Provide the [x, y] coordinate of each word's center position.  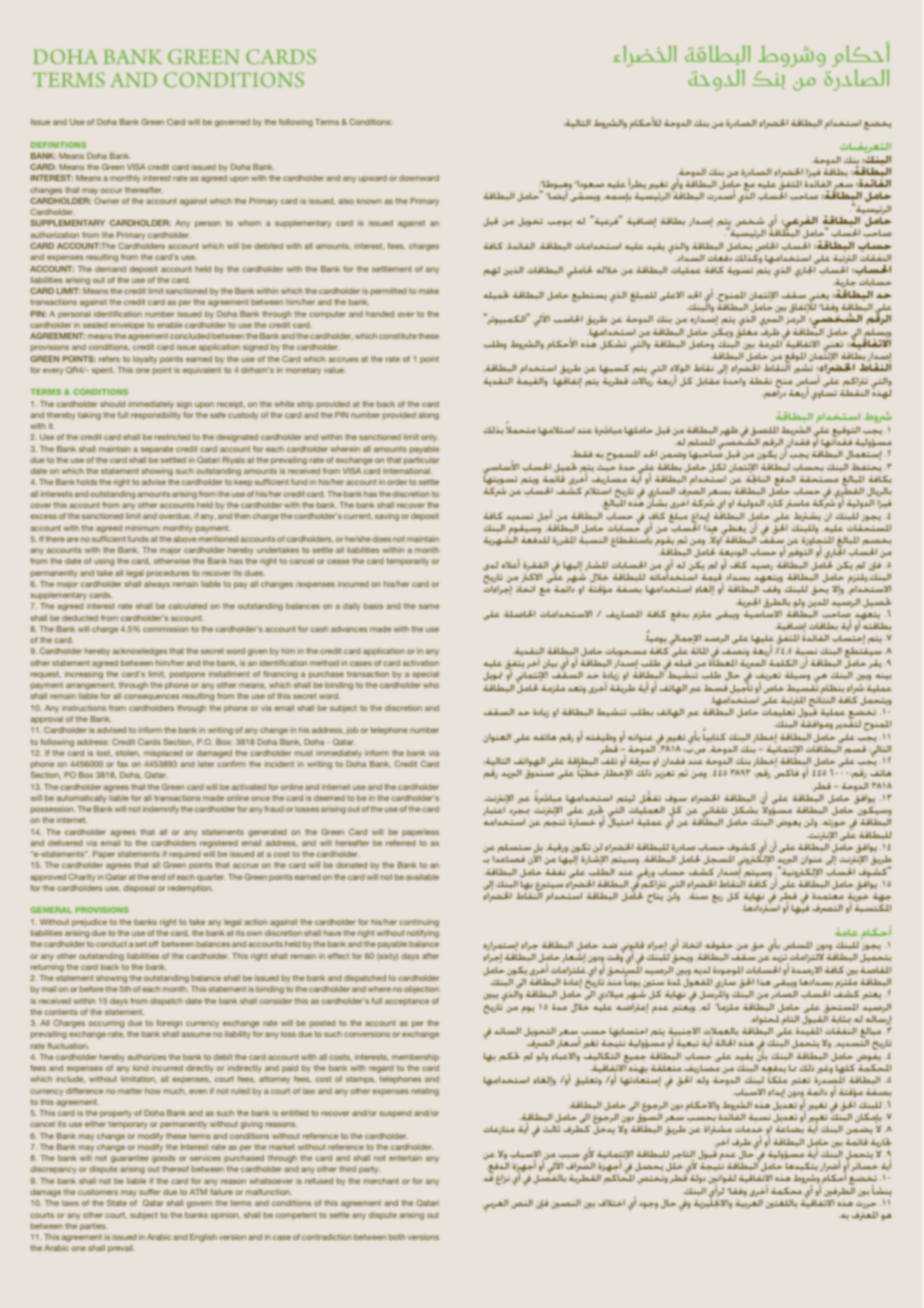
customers [98, 1192]
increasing [84, 675]
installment [229, 674]
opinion [225, 1216]
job [352, 731]
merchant [381, 1181]
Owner [106, 201]
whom [249, 223]
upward [373, 179]
